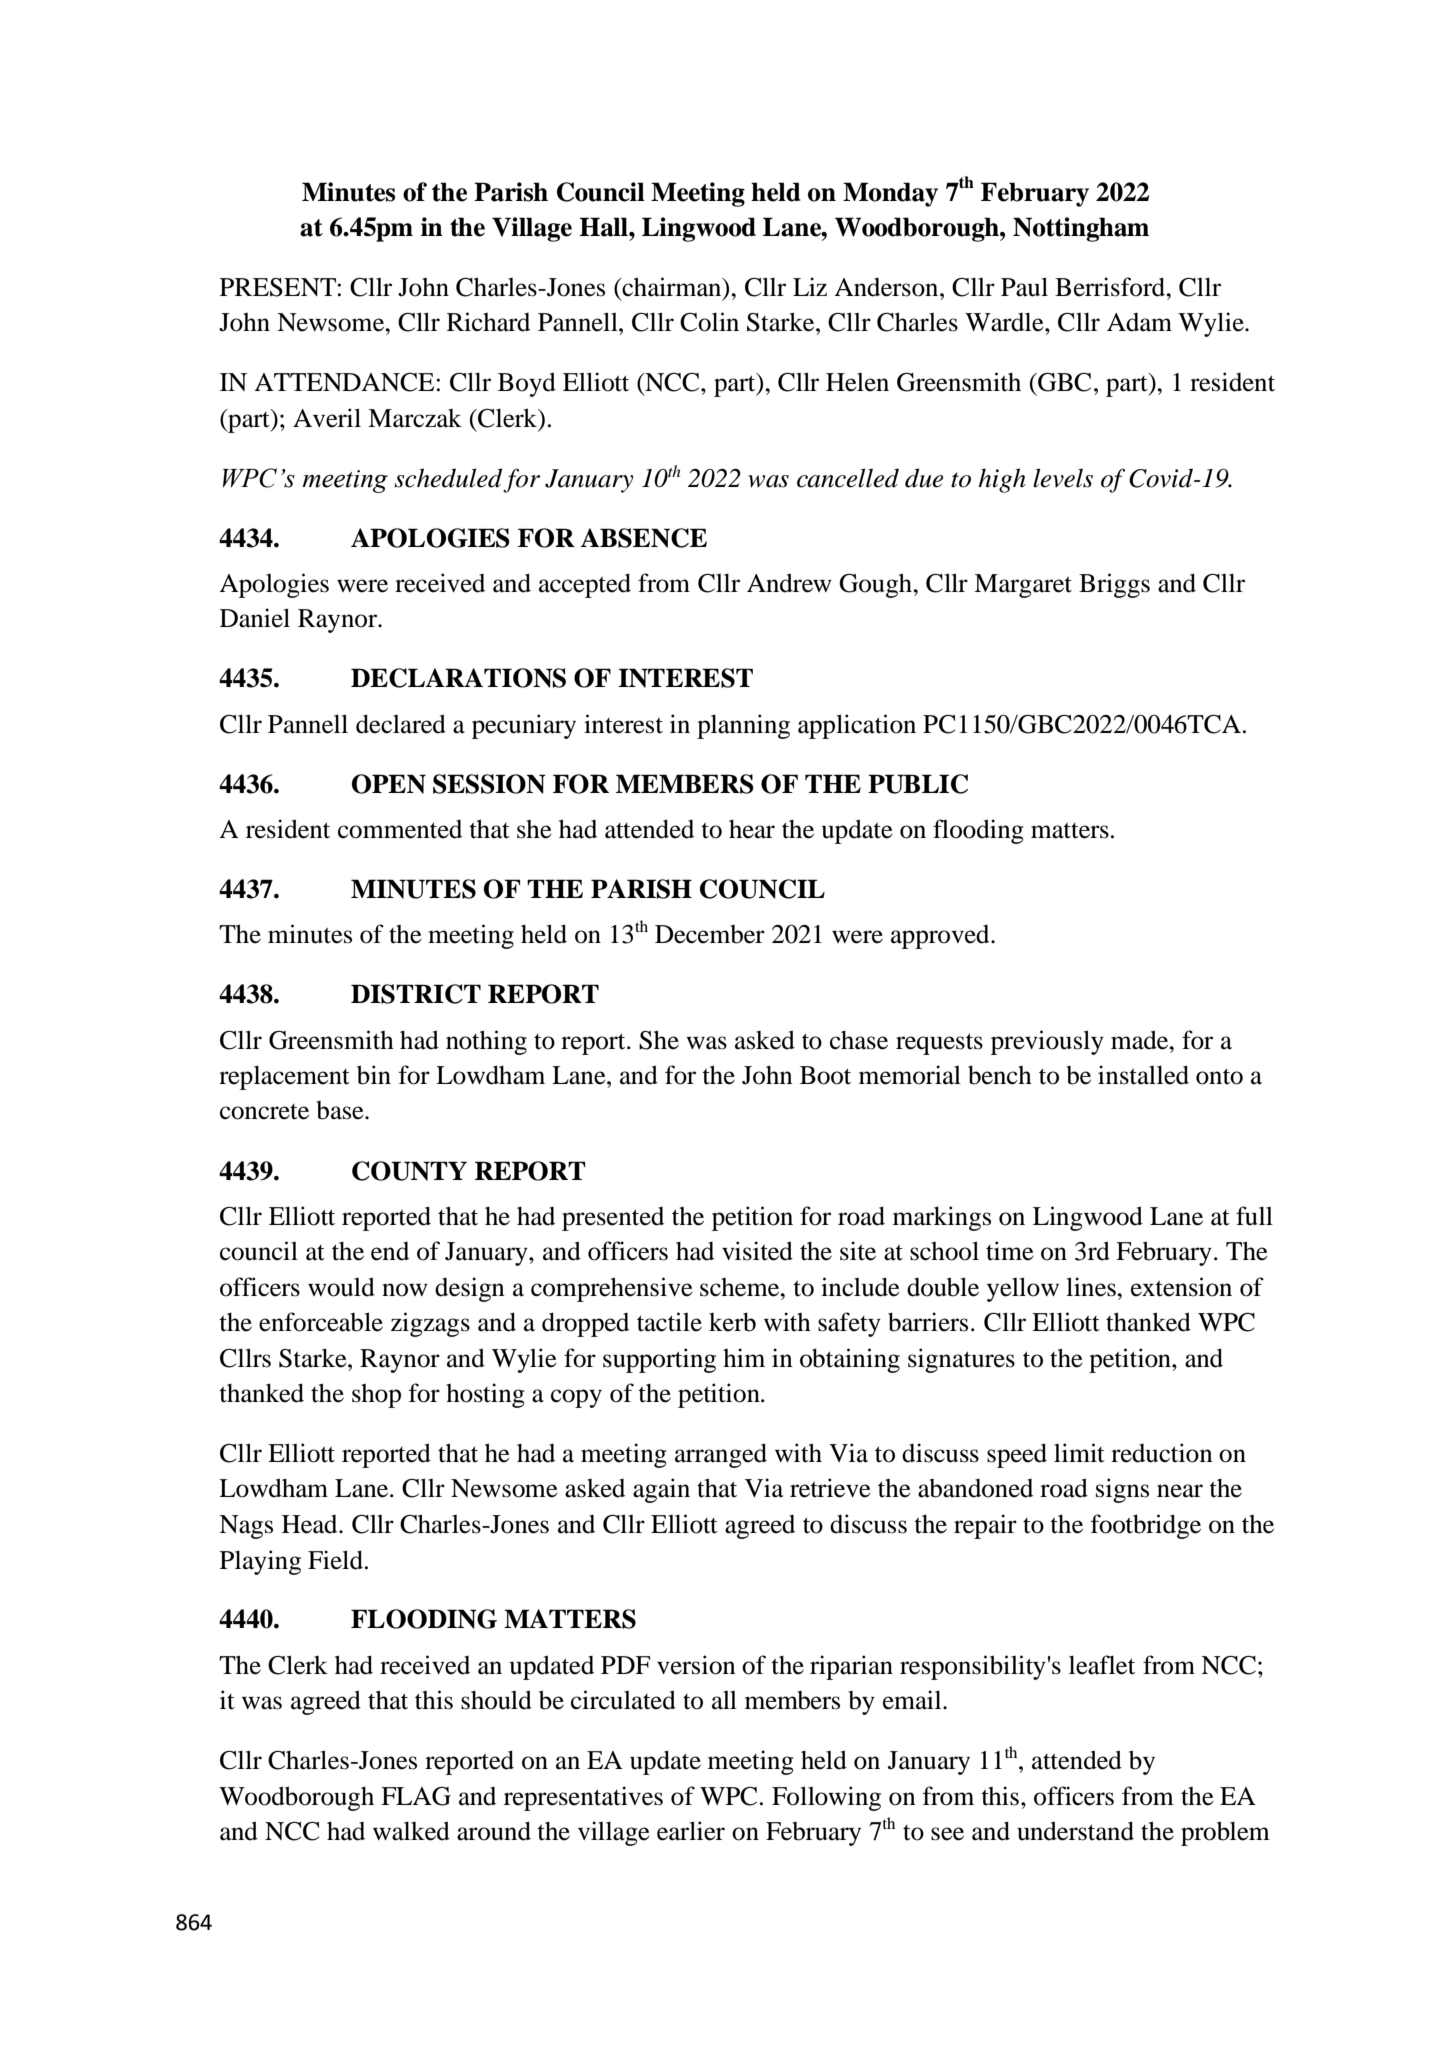 This image has width=1451, height=2052. Describe the element at coordinates (416, 1796) in the image. I see `FLAG` at that location.
